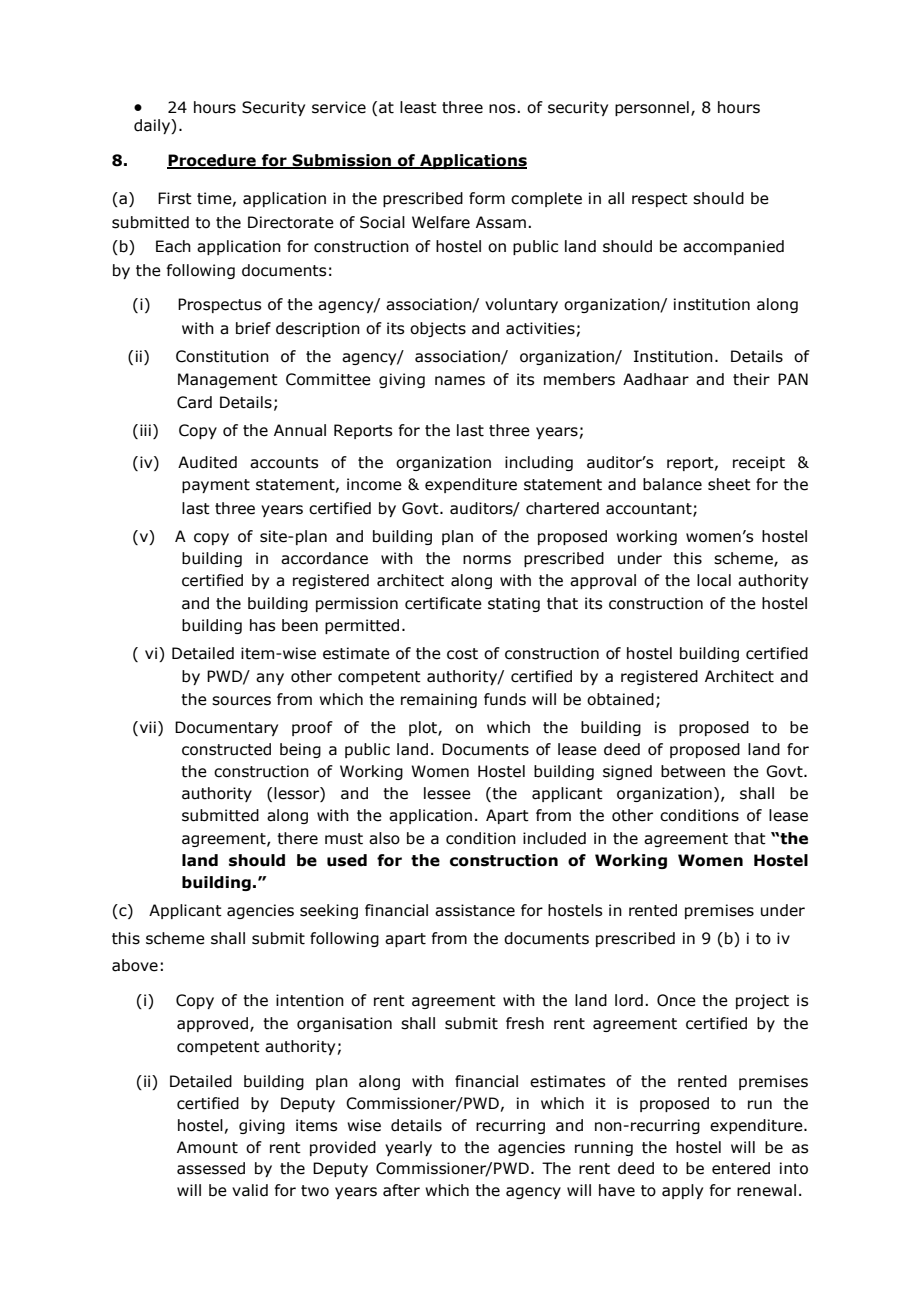 The height and width of the page is (1308, 924). What do you see at coordinates (676, 1000) in the page?
I see `Once` at bounding box center [676, 1000].
